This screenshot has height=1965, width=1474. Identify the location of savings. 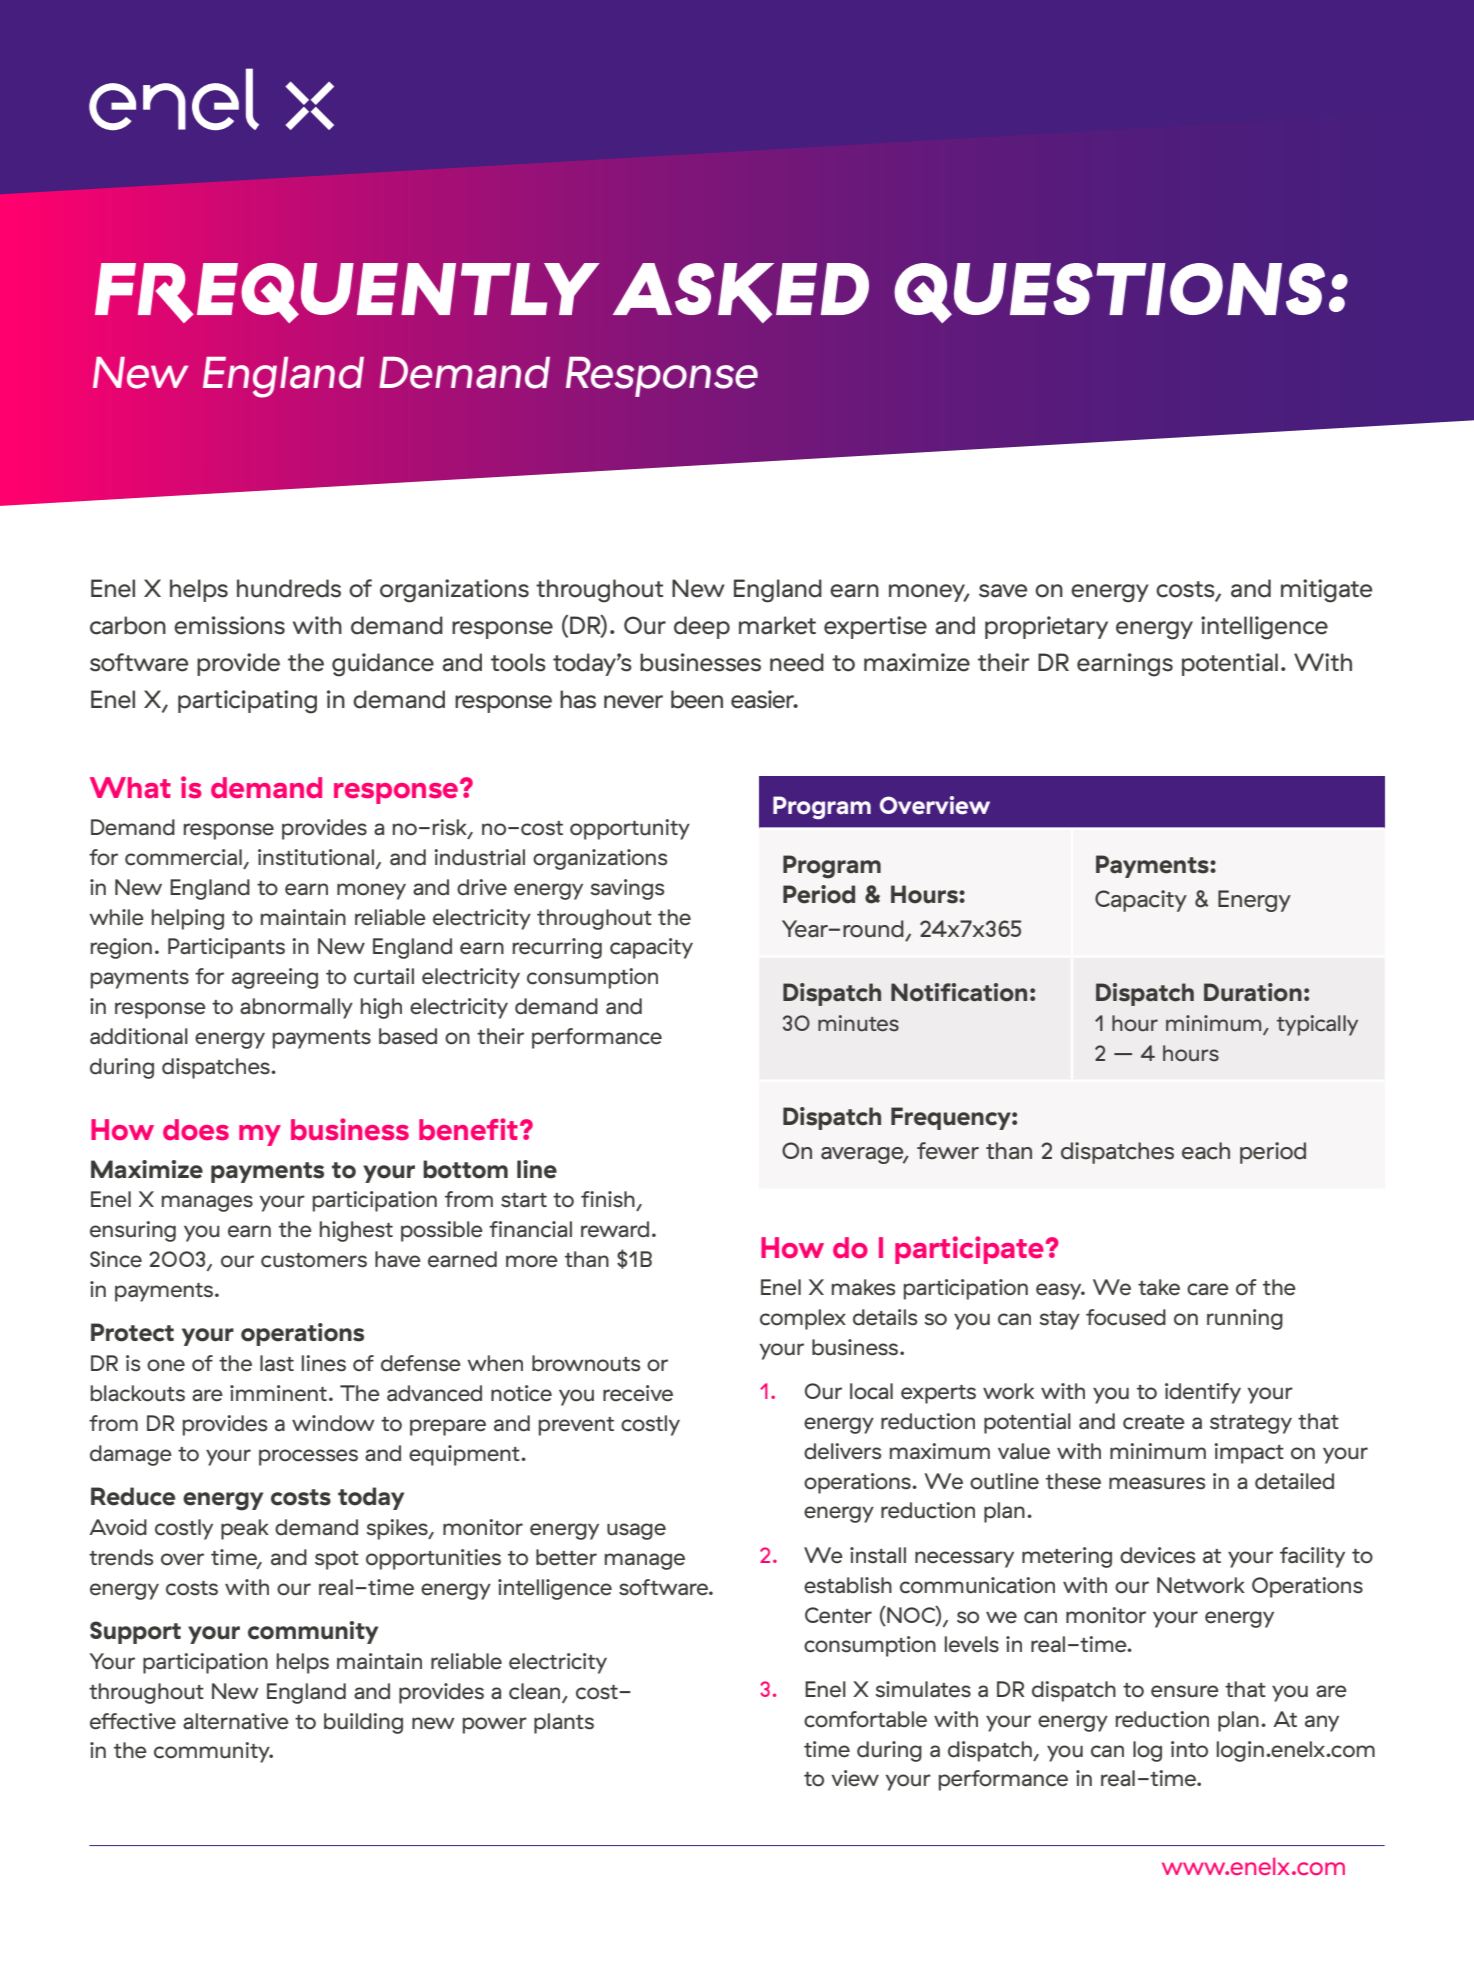
(627, 889).
